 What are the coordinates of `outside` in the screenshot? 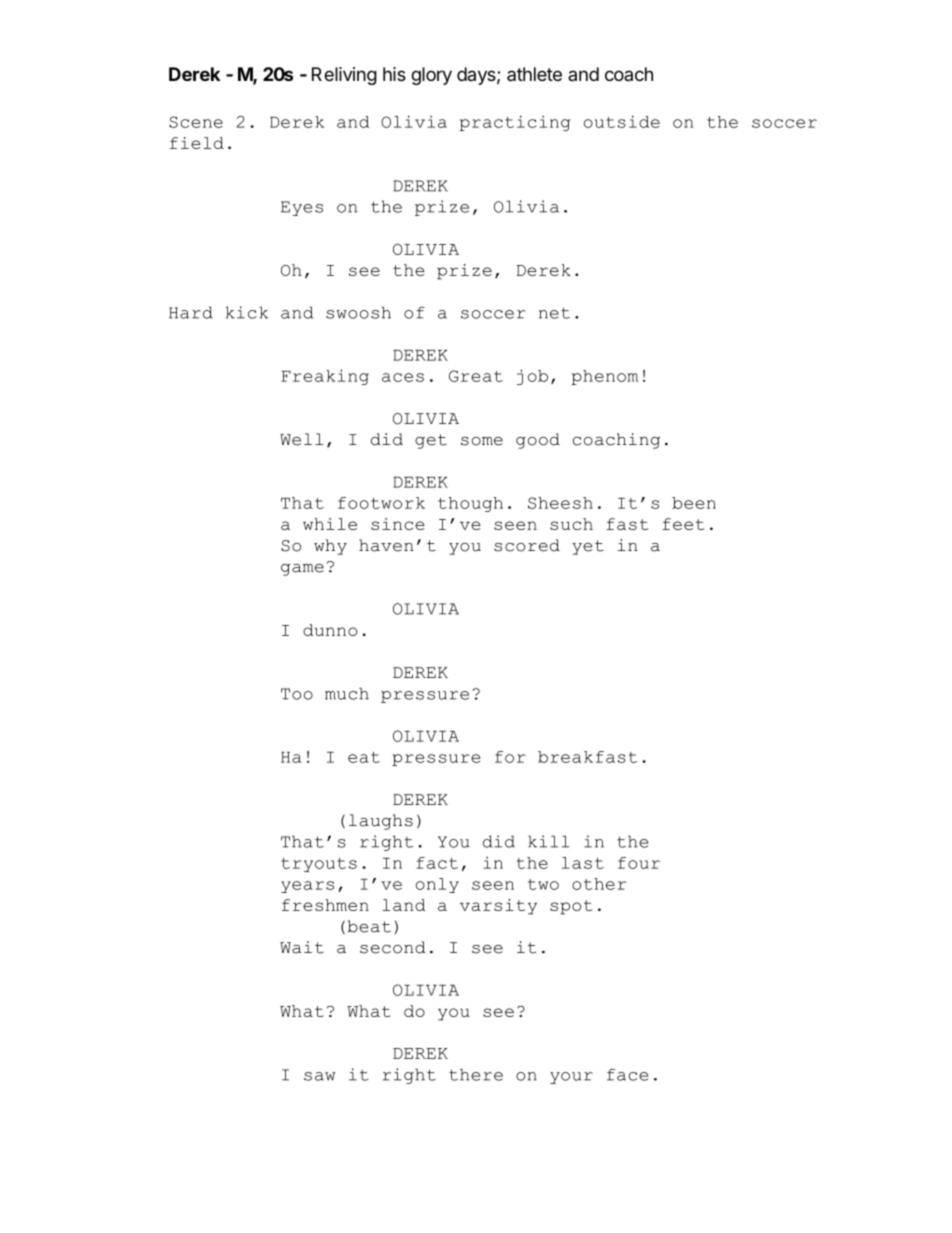 It's located at (622, 121).
